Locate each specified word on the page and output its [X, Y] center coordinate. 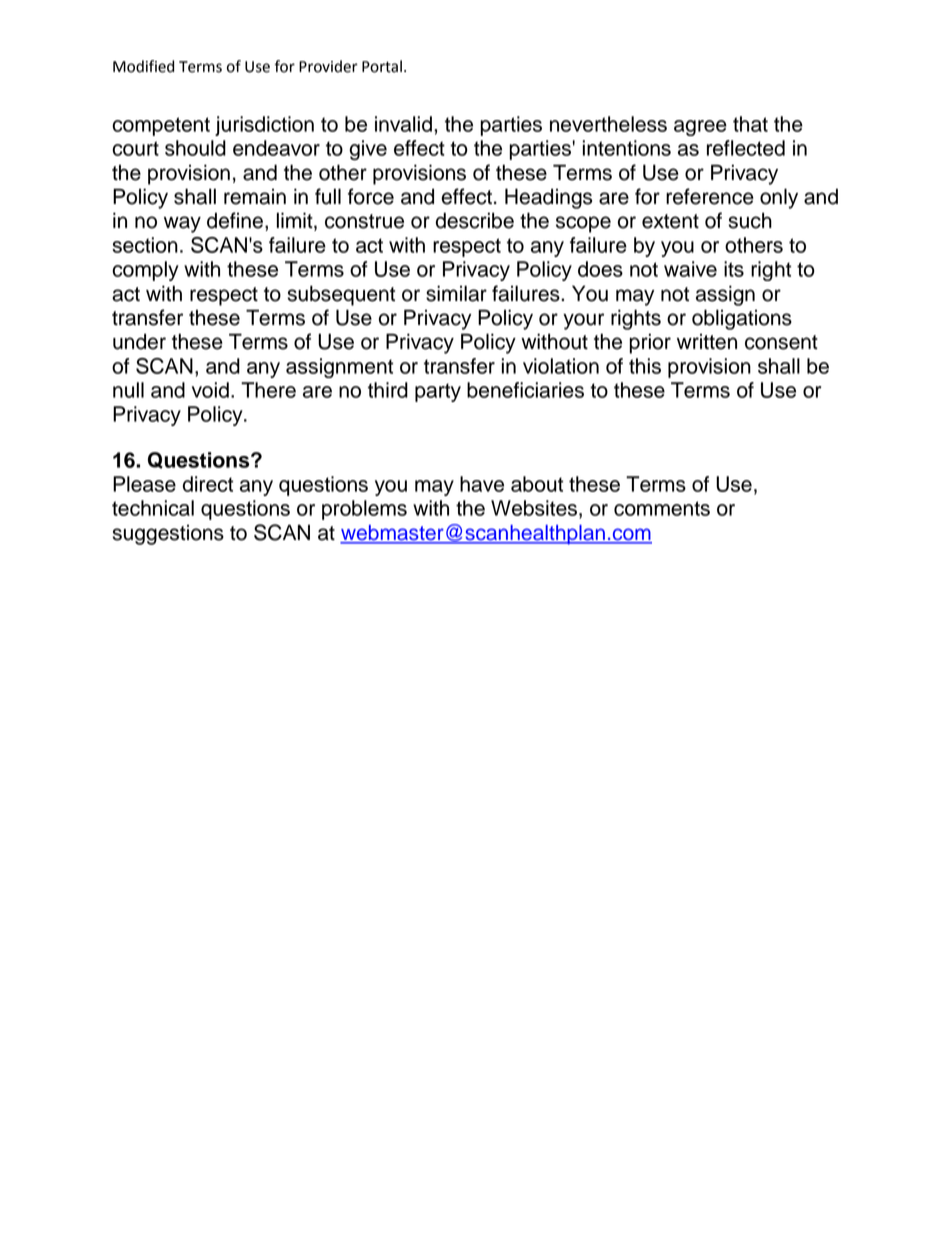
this [645, 366]
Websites [534, 508]
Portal [382, 66]
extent [670, 221]
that [750, 124]
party [438, 392]
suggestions [168, 535]
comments [662, 508]
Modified [143, 66]
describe [475, 220]
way [182, 224]
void [210, 390]
